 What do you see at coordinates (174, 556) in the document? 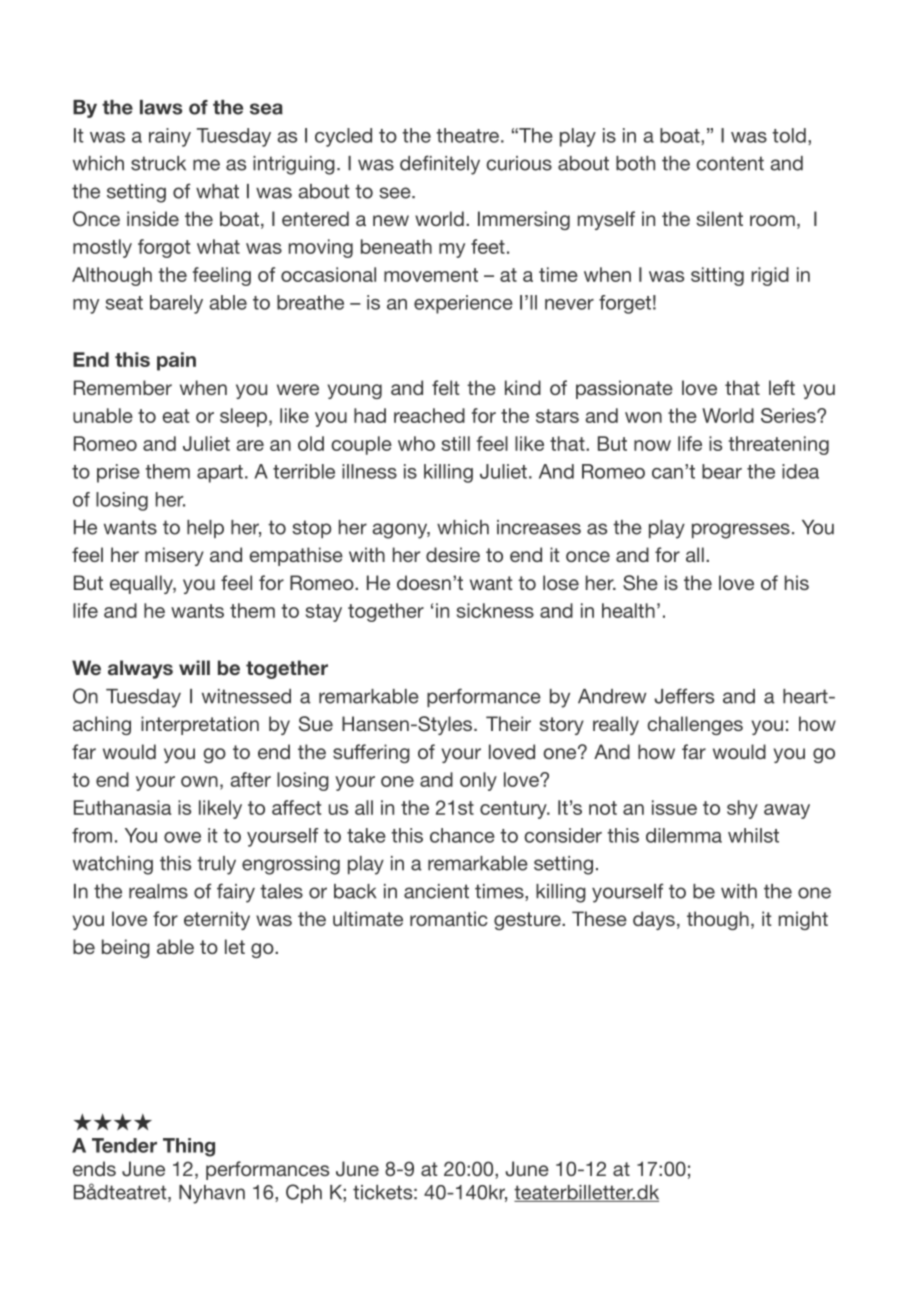
I see `misery` at bounding box center [174, 556].
